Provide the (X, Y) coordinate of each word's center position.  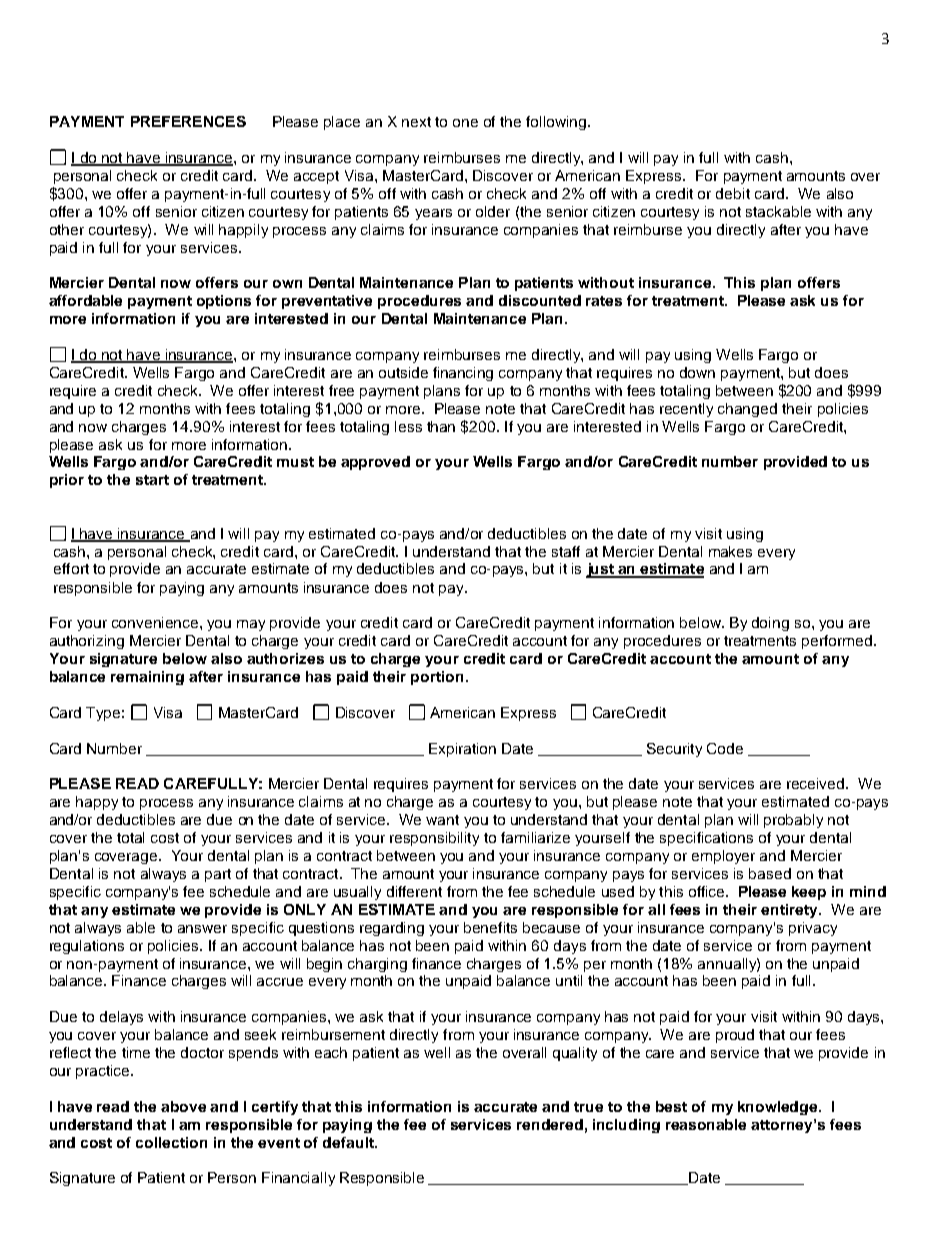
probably (793, 821)
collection (171, 1142)
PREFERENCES (188, 121)
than (441, 426)
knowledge (779, 1108)
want (442, 820)
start (152, 480)
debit (733, 193)
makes (730, 551)
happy (97, 803)
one (465, 123)
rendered (550, 1124)
